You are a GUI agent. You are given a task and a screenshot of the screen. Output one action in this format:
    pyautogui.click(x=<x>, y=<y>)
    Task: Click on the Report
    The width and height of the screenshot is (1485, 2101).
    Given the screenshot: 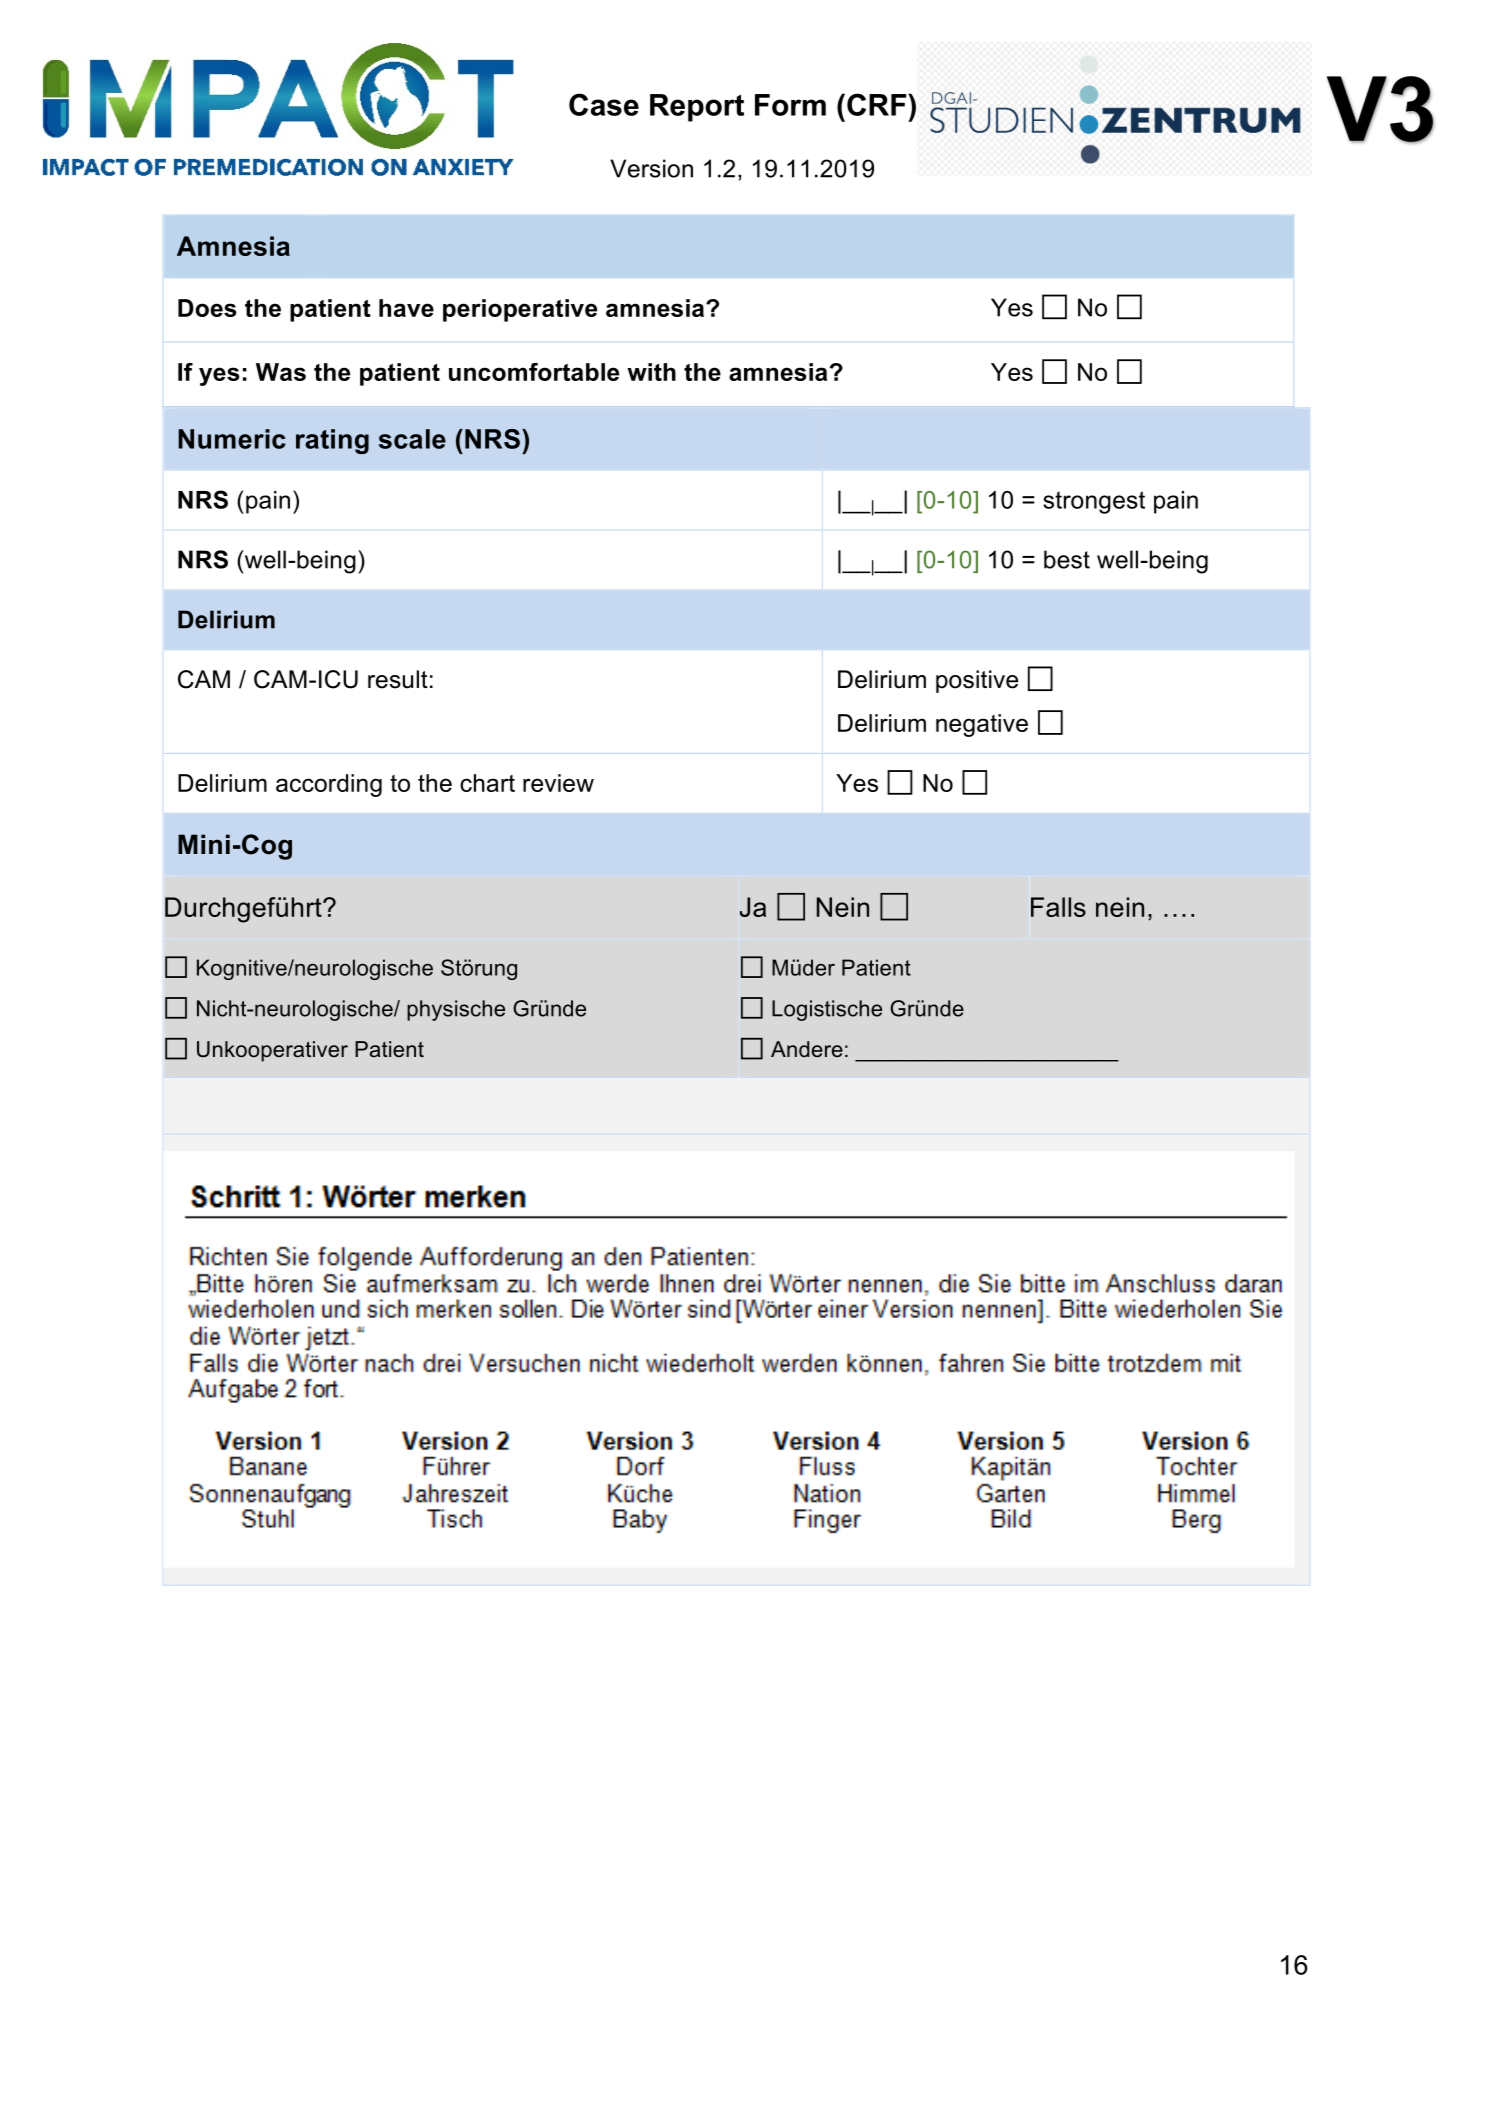 What is the action you would take?
    pyautogui.click(x=697, y=108)
